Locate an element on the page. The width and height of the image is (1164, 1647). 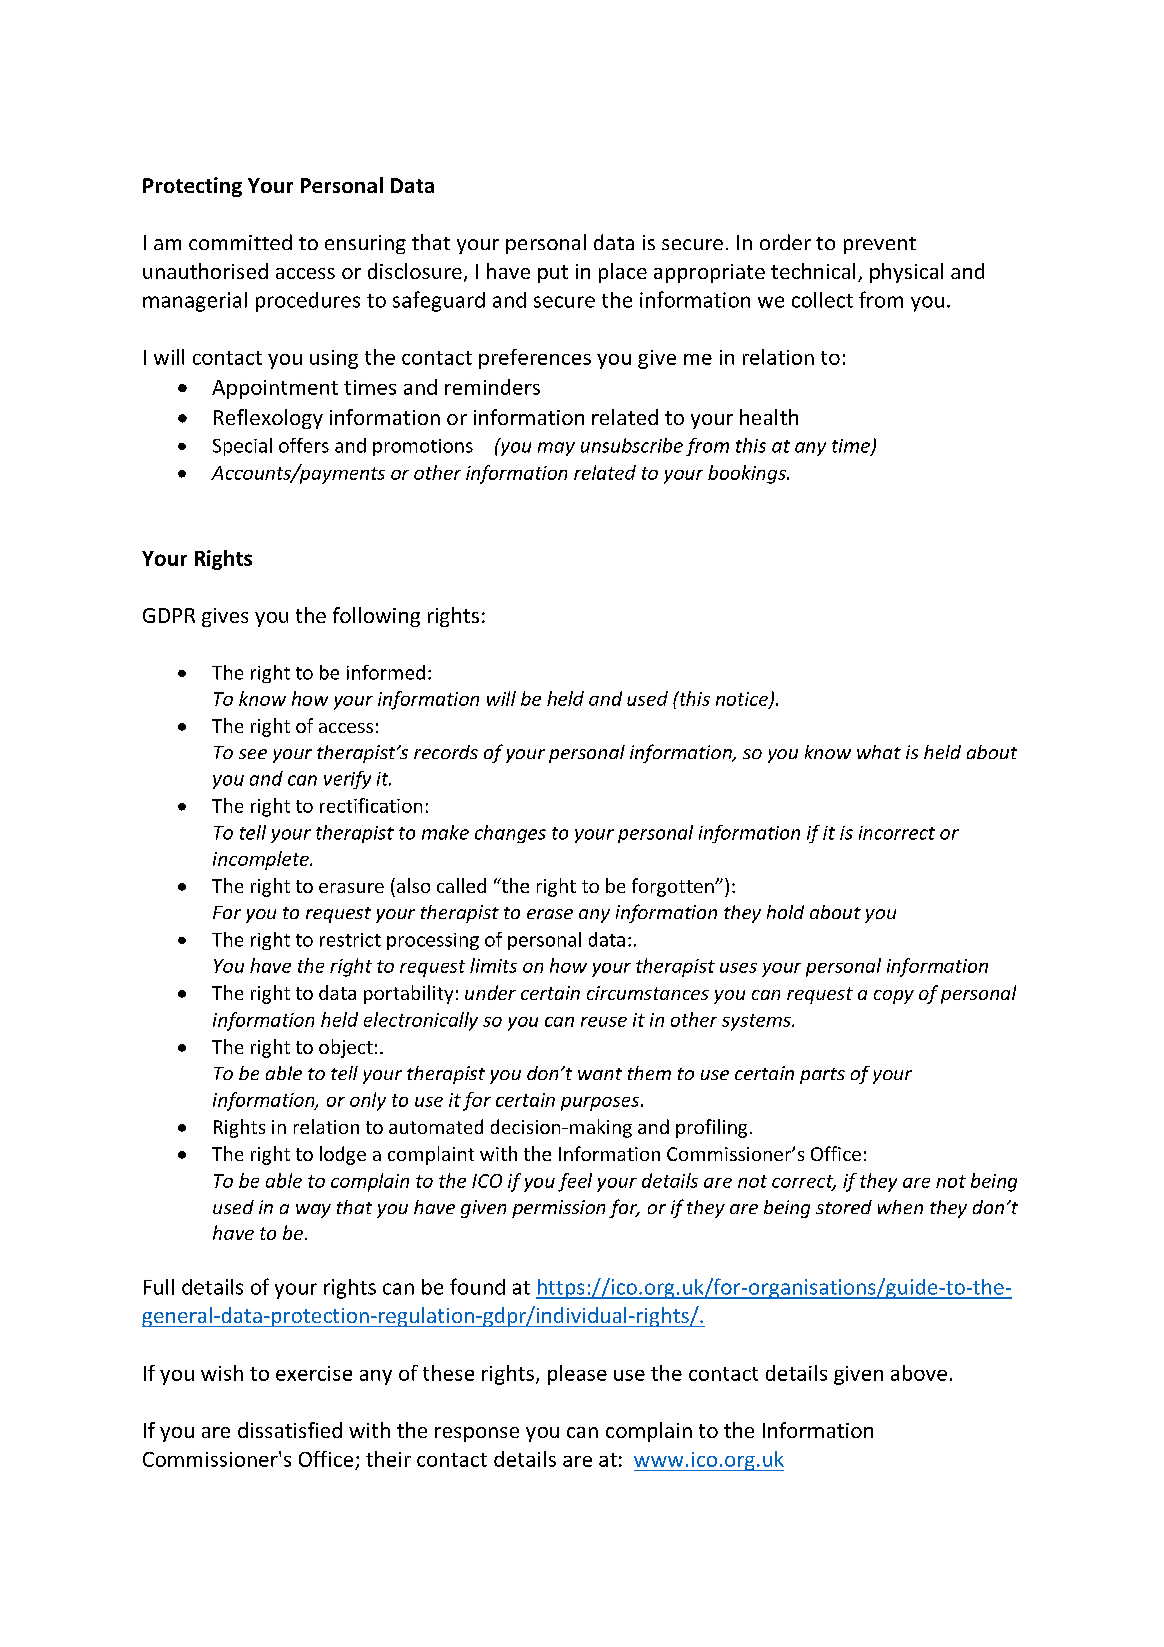
bookings is located at coordinates (748, 474).
